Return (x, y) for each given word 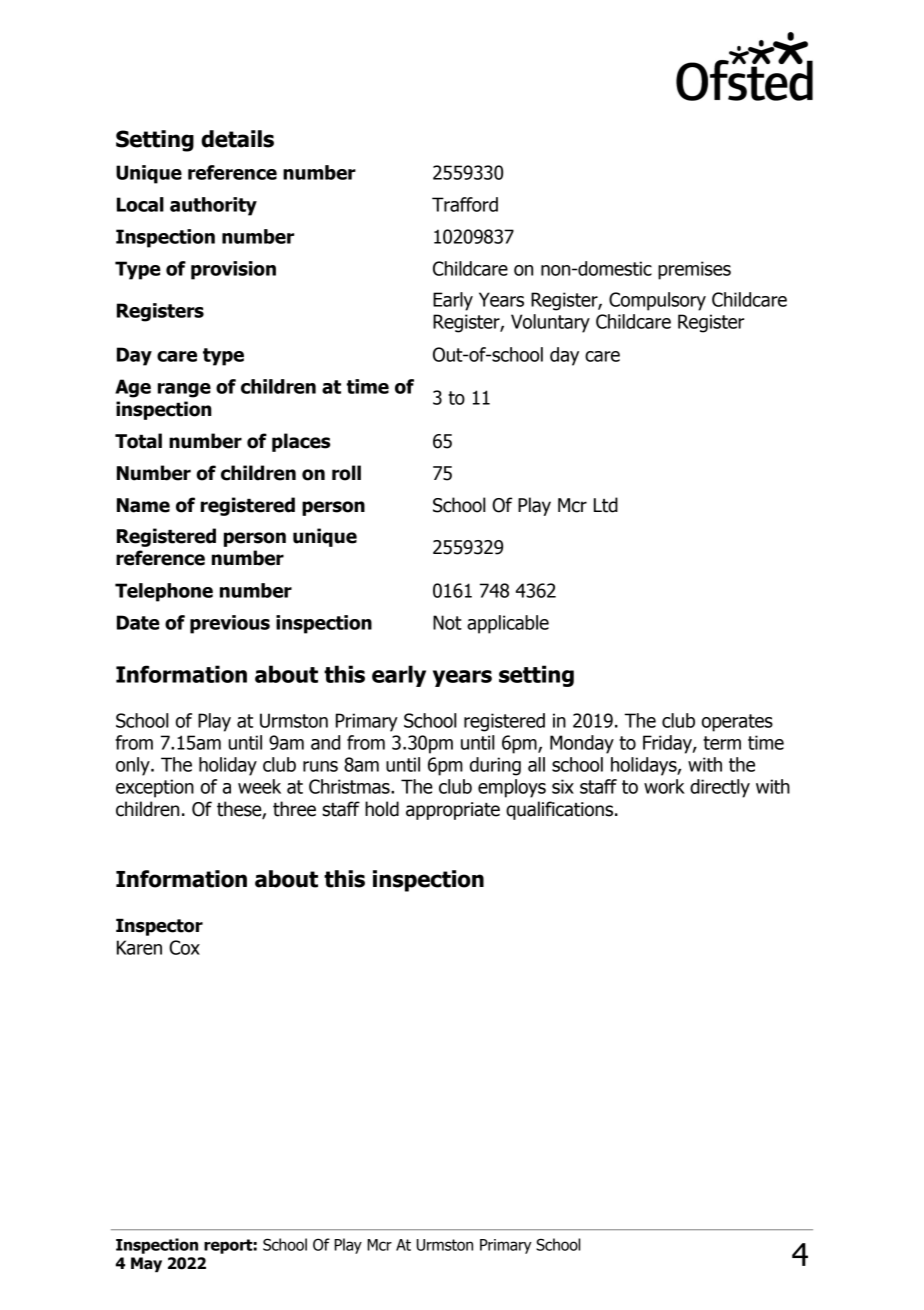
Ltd (606, 505)
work (664, 786)
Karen (139, 947)
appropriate (453, 811)
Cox (184, 947)
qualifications (561, 810)
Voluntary (550, 323)
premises (694, 270)
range (184, 390)
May (146, 1264)
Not (447, 622)
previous (230, 624)
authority (213, 206)
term (722, 743)
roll (346, 473)
